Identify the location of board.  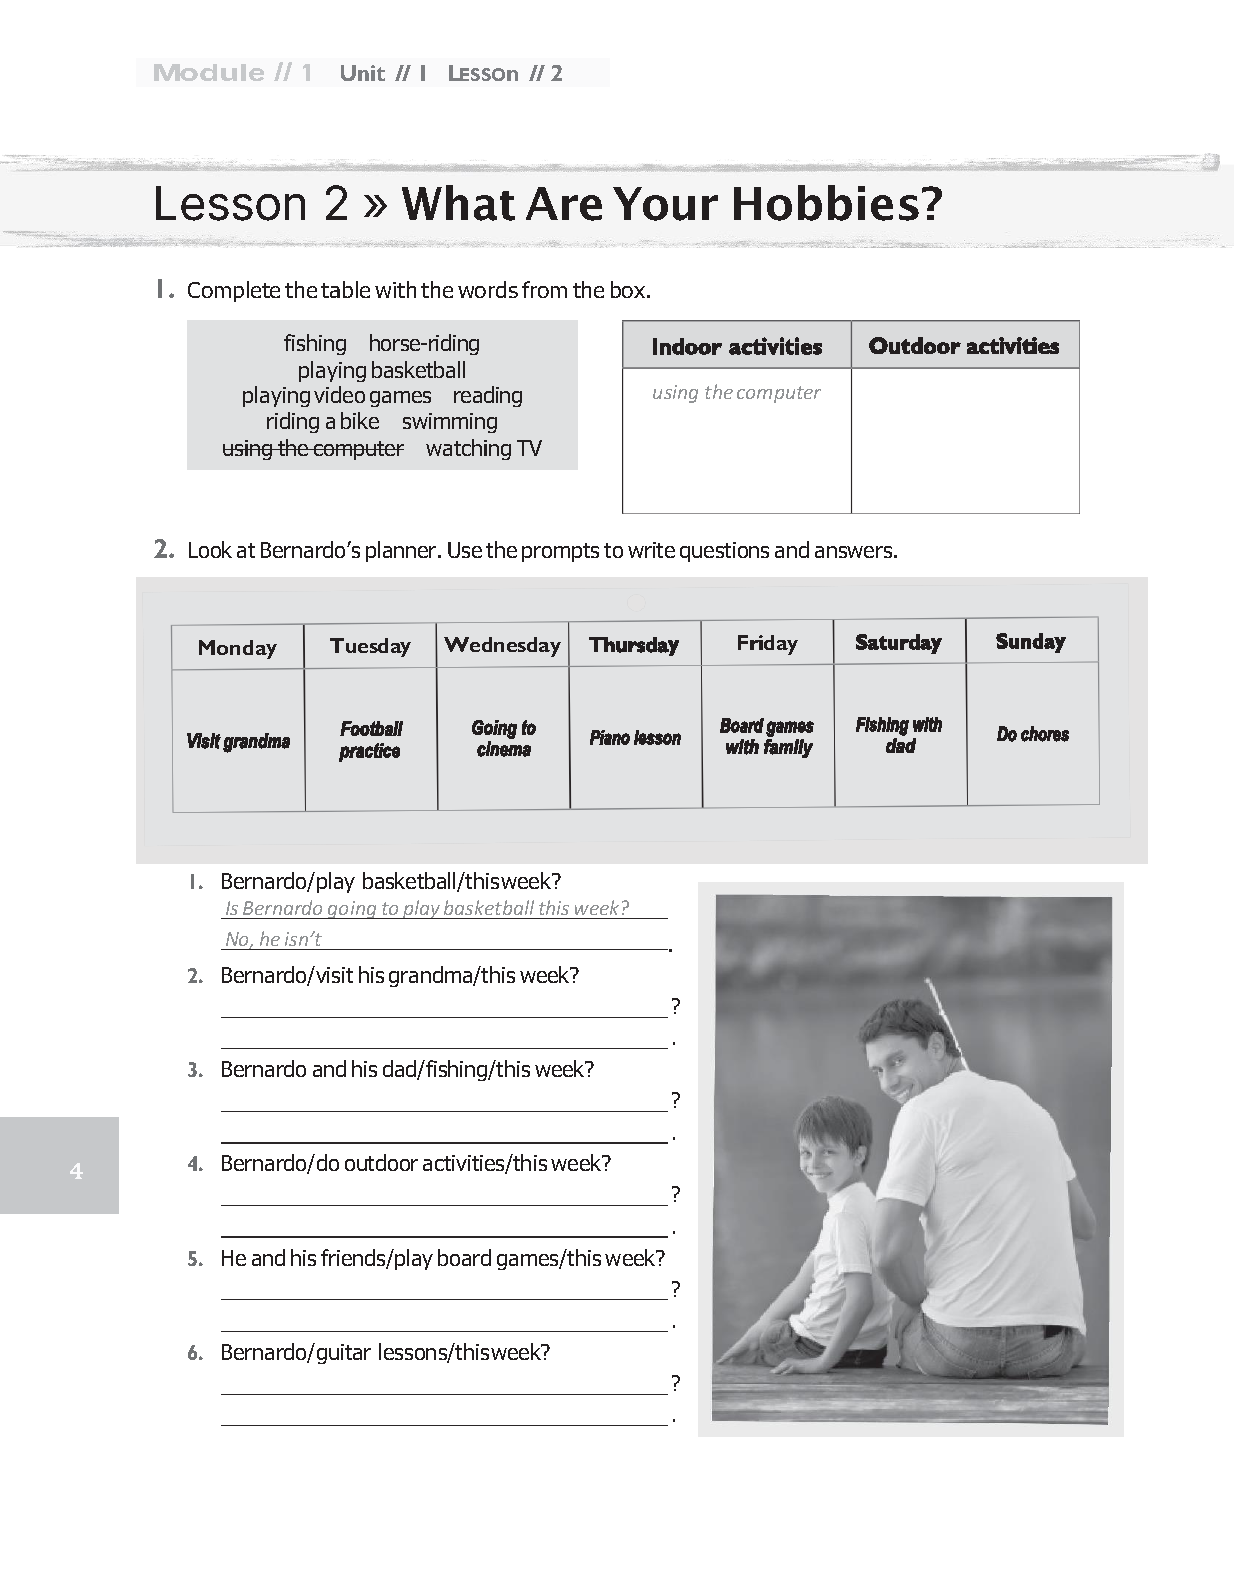
(464, 1257).
